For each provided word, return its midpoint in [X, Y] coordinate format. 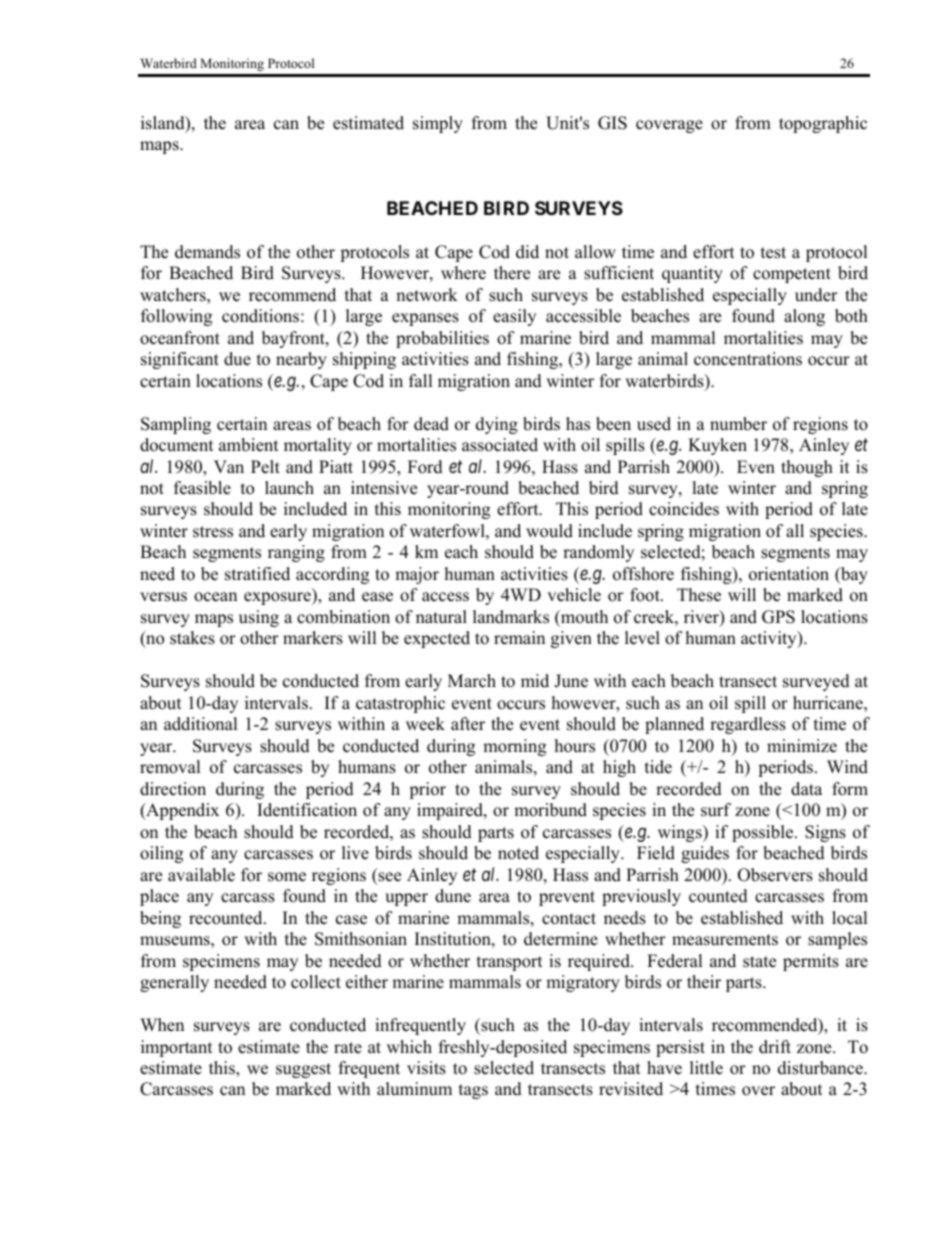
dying [497, 425]
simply [438, 124]
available [201, 875]
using [259, 618]
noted [518, 853]
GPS [778, 617]
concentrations [748, 359]
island [164, 124]
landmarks [511, 617]
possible [764, 833]
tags [473, 1091]
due [237, 359]
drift [775, 1047]
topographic [823, 124]
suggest [303, 1070]
